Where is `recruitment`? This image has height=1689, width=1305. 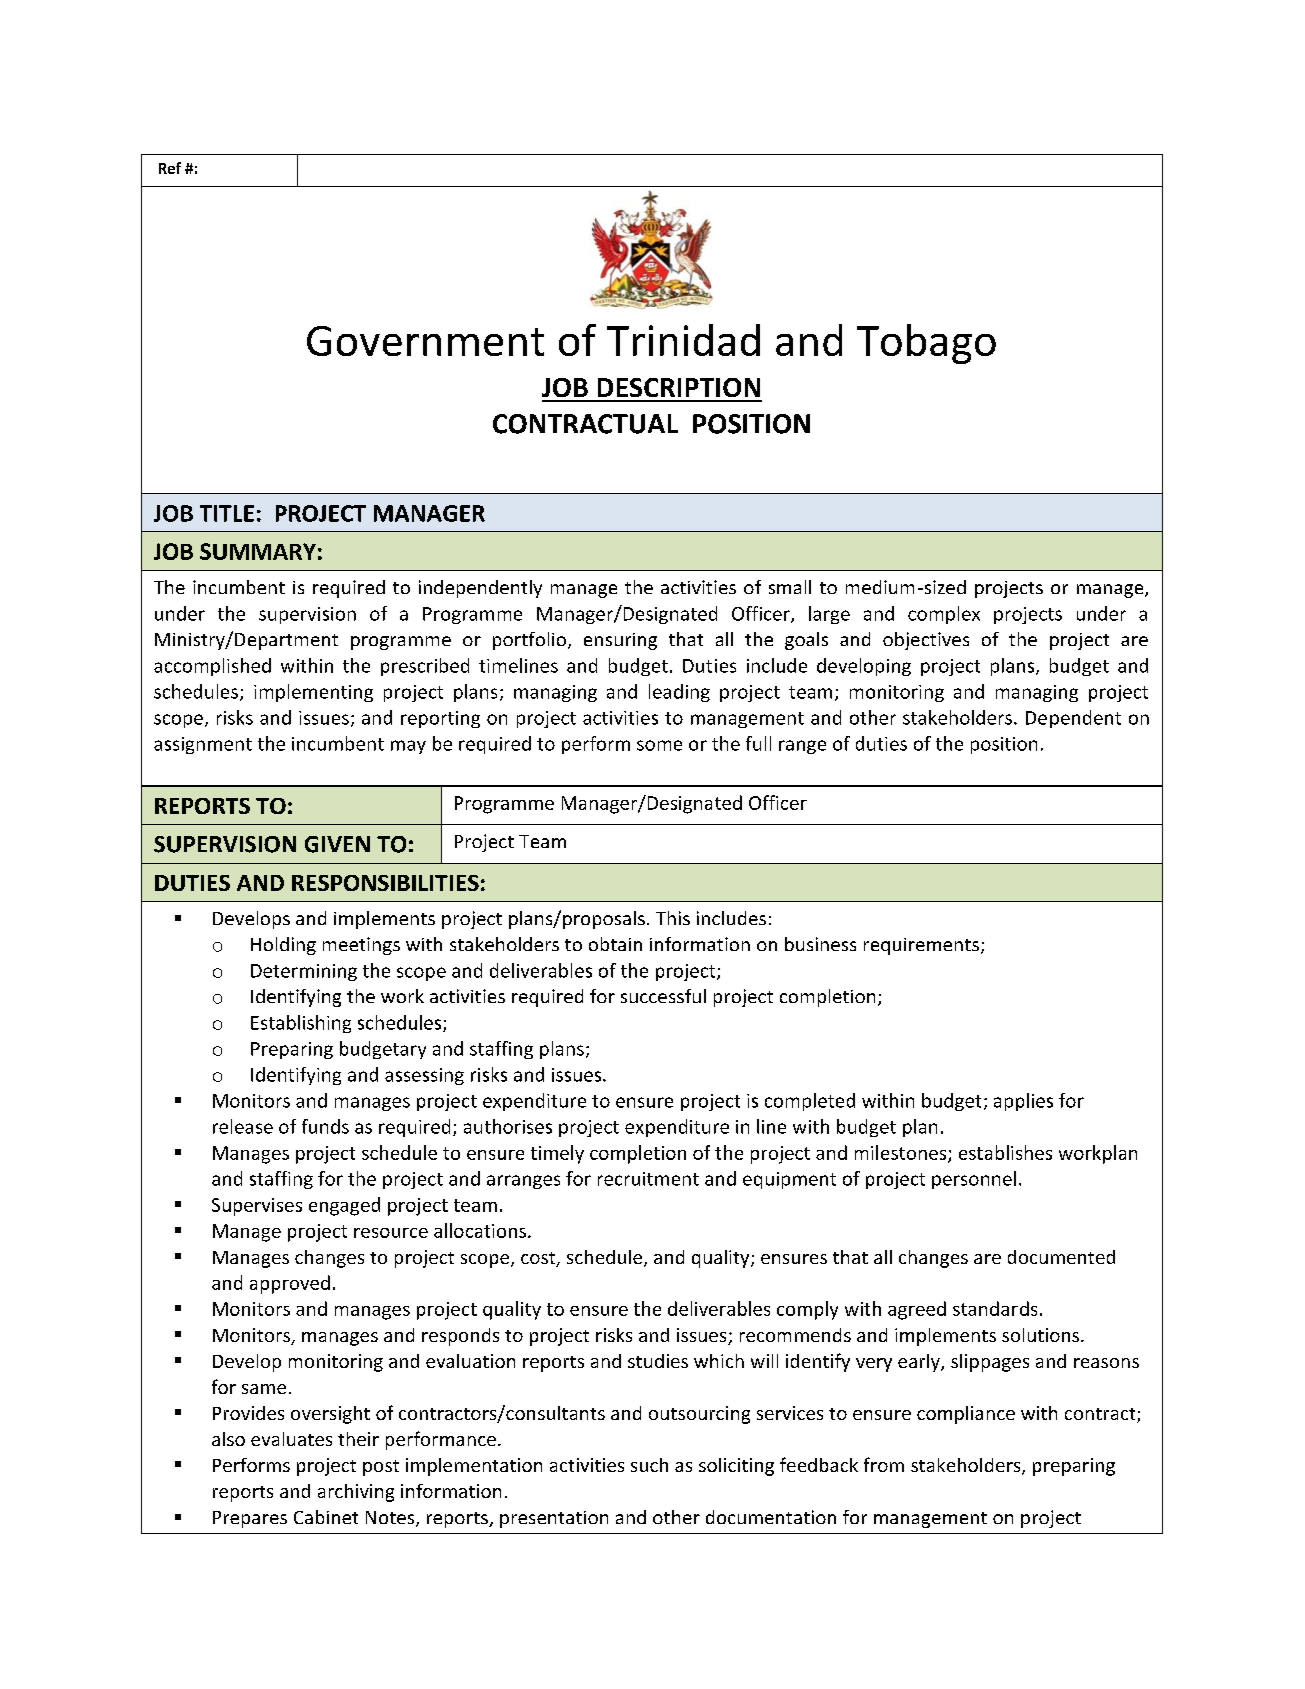 recruitment is located at coordinates (648, 1179).
